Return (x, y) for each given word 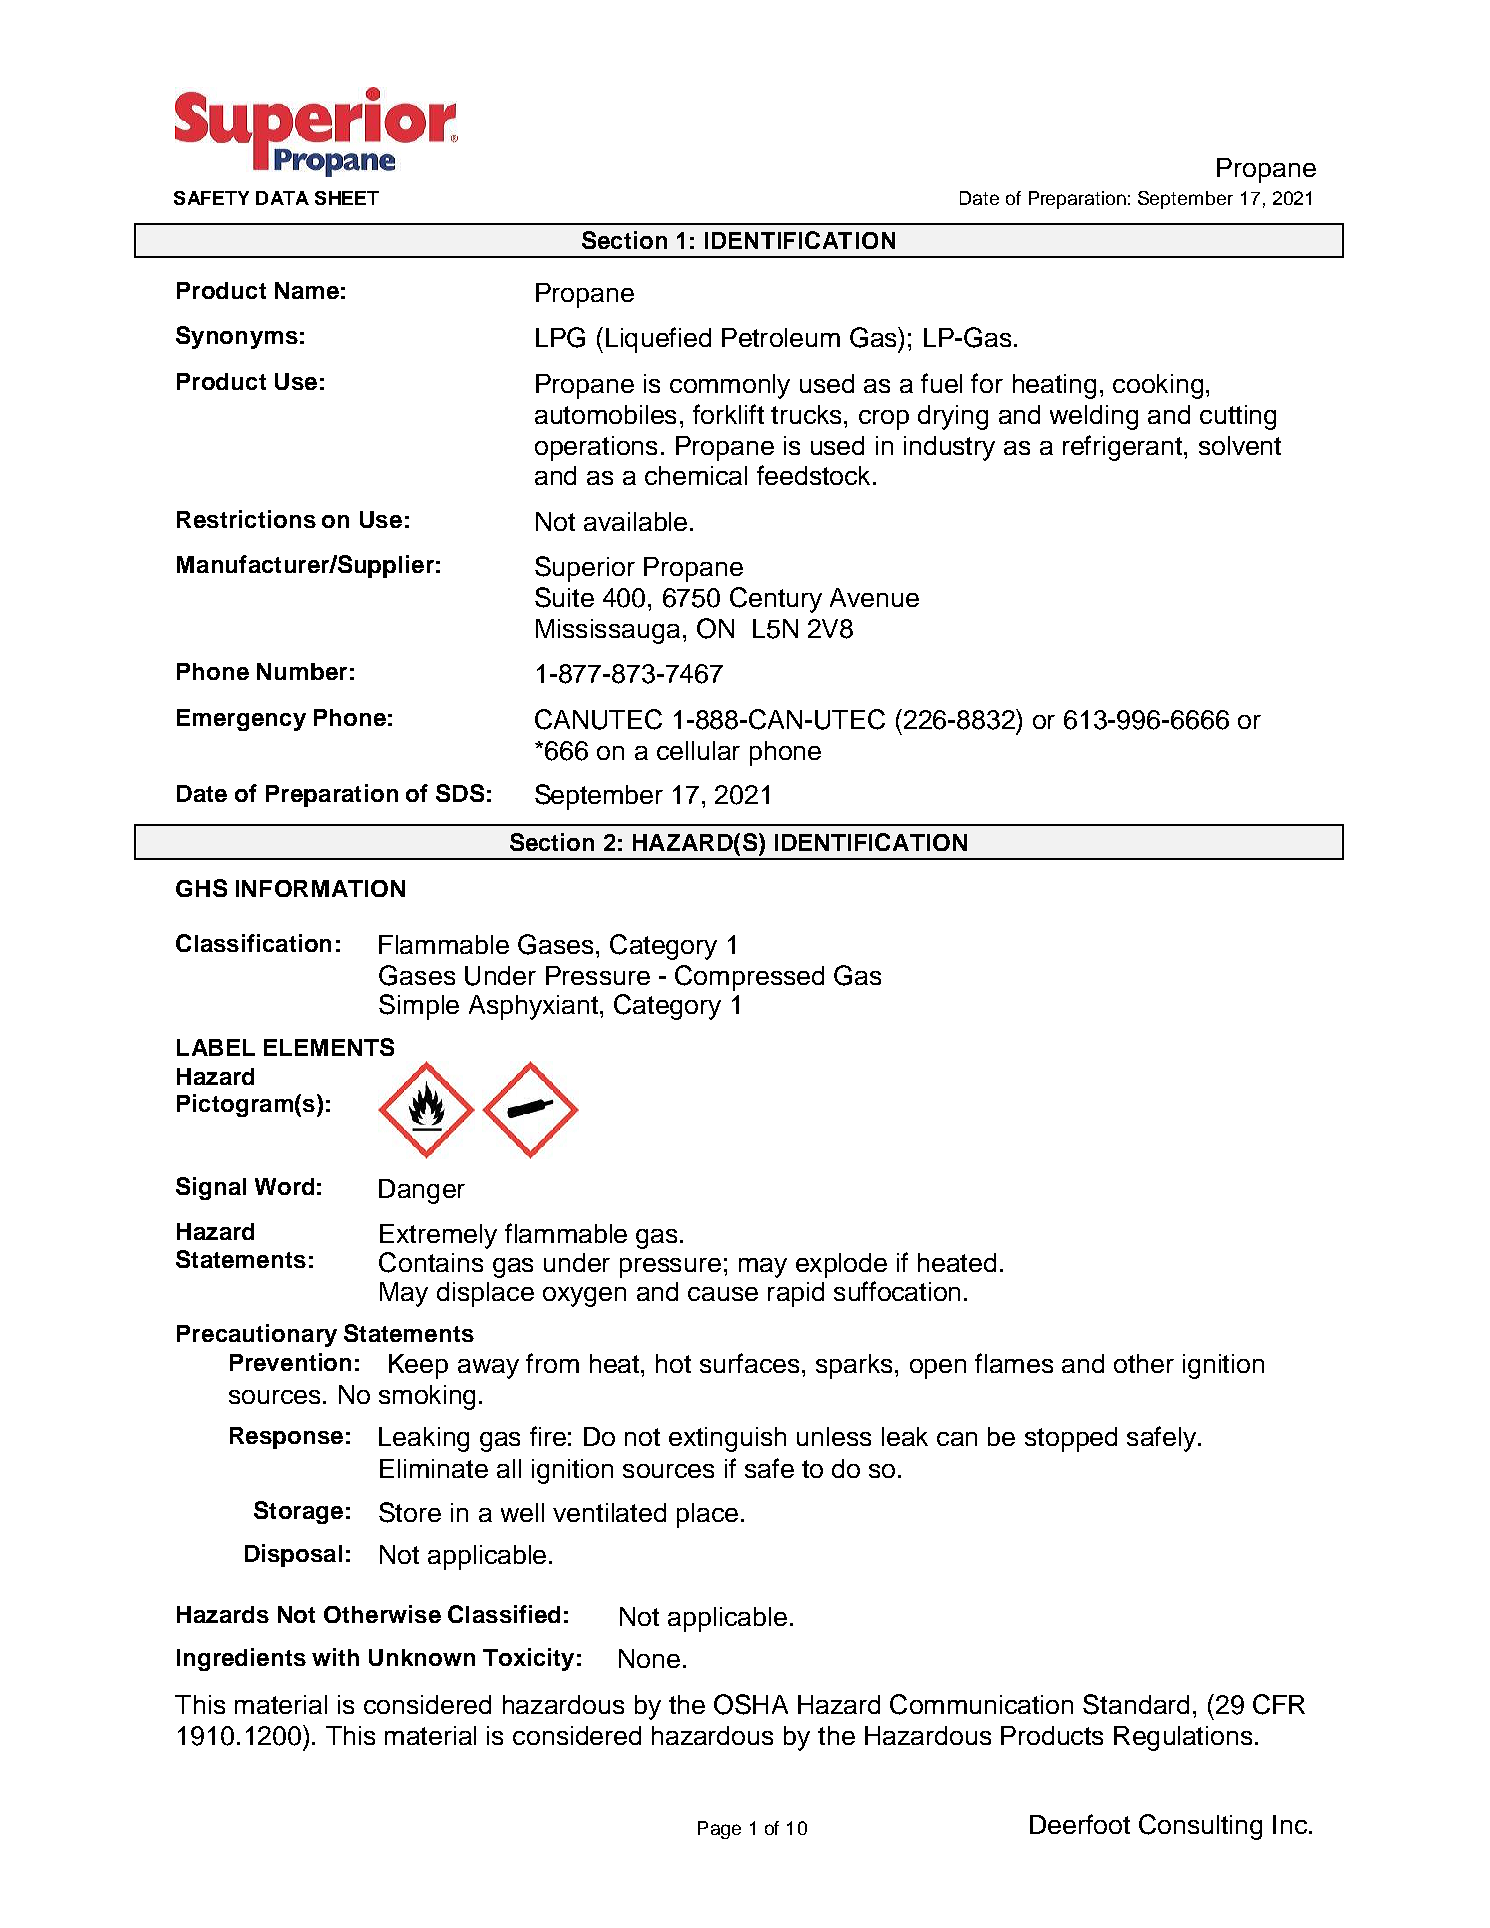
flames (1014, 1363)
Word (284, 1186)
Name (307, 290)
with (335, 1657)
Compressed (749, 978)
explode (841, 1265)
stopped (1071, 1439)
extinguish (727, 1439)
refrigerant (1122, 448)
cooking (1158, 386)
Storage (298, 1512)
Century (776, 600)
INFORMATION (320, 888)
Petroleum (781, 337)
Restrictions (246, 519)
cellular (698, 750)
